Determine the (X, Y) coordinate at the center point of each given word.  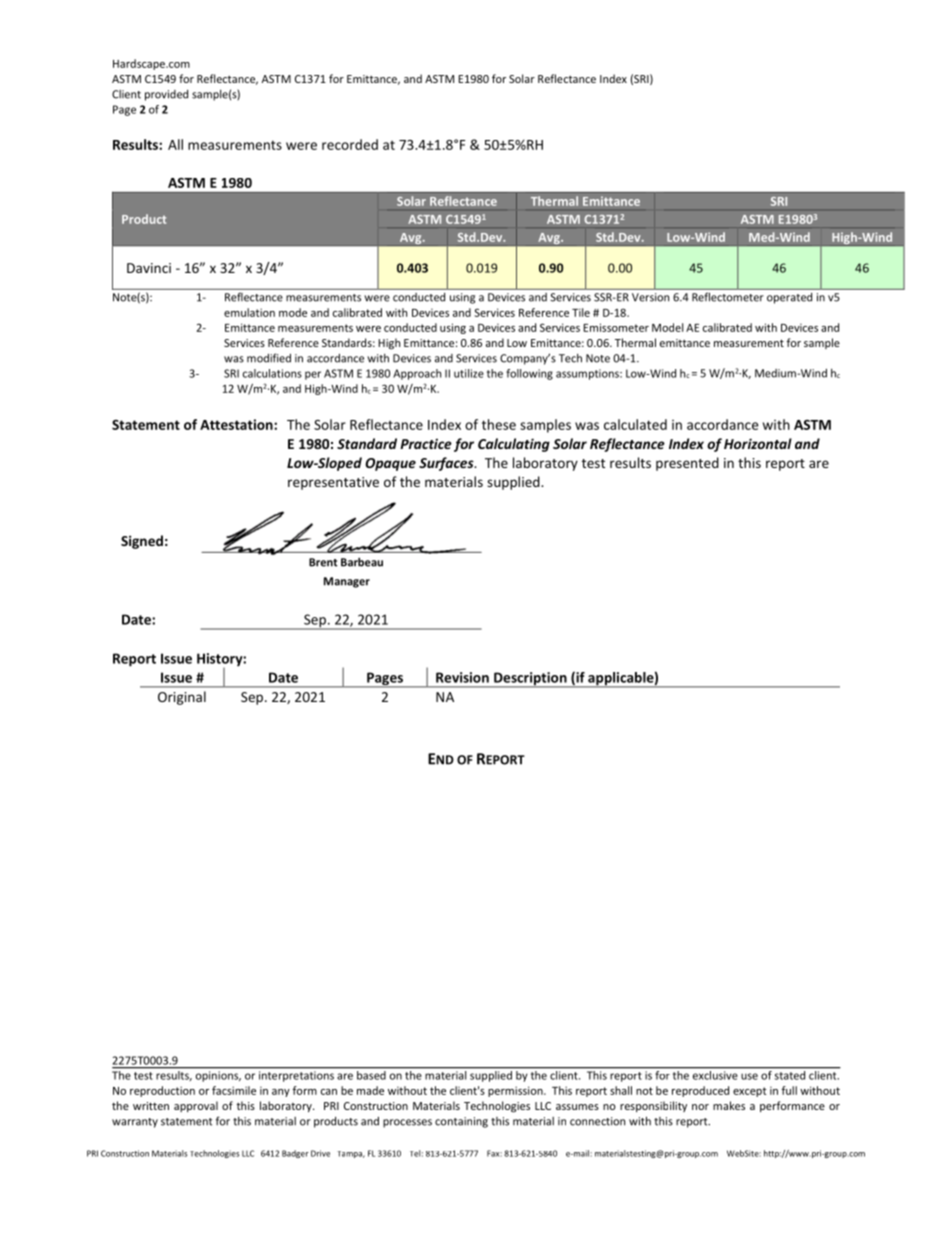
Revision (462, 677)
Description (530, 680)
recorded (350, 144)
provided (166, 95)
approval (196, 1106)
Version (650, 297)
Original (182, 698)
